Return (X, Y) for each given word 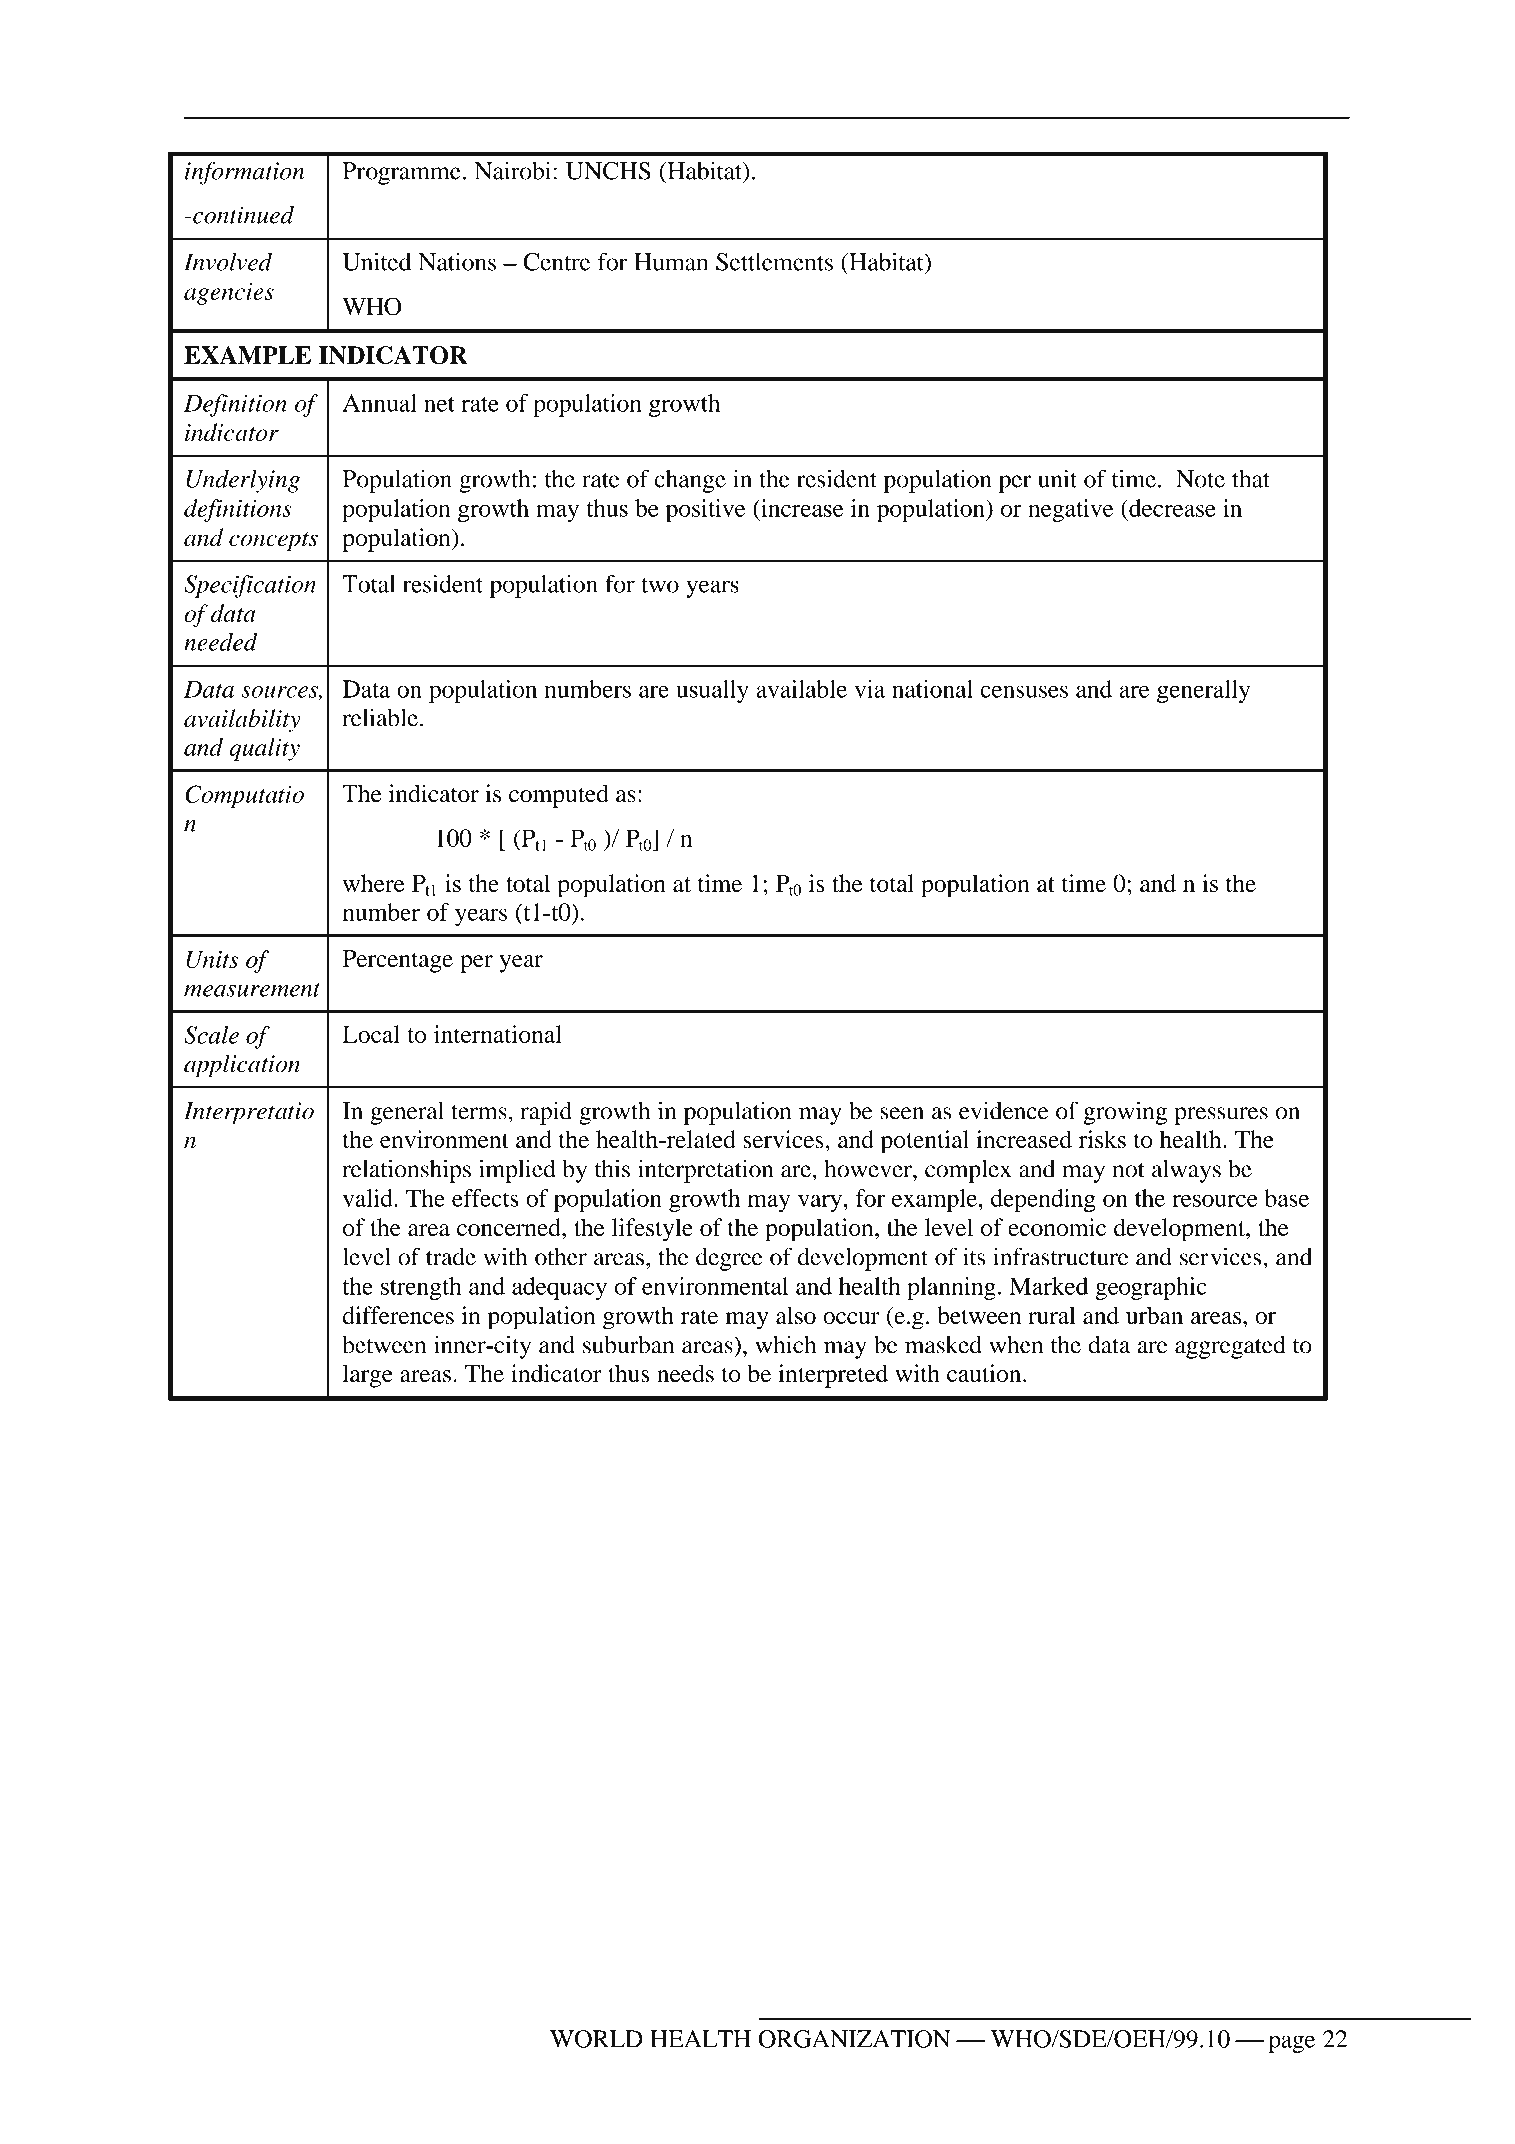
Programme (401, 173)
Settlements (774, 262)
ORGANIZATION (854, 2039)
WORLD (596, 2039)
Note (1200, 479)
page (1291, 2044)
